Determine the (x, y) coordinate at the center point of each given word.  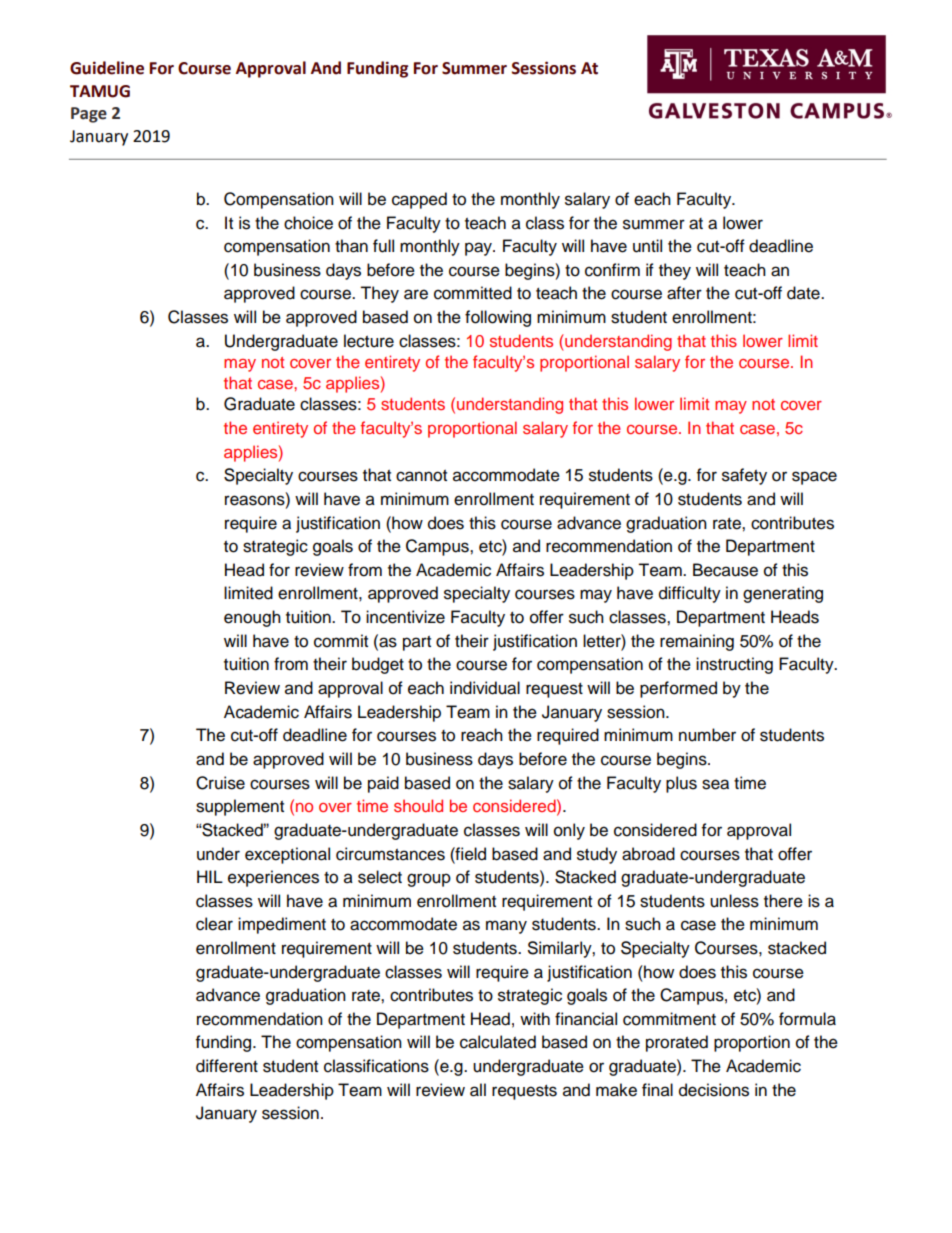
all (478, 1090)
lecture (369, 341)
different (227, 1066)
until (647, 246)
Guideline (107, 68)
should (418, 805)
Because (725, 570)
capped (419, 200)
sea (715, 784)
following (498, 318)
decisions (714, 1090)
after (684, 293)
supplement (240, 807)
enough (252, 618)
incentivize (405, 617)
